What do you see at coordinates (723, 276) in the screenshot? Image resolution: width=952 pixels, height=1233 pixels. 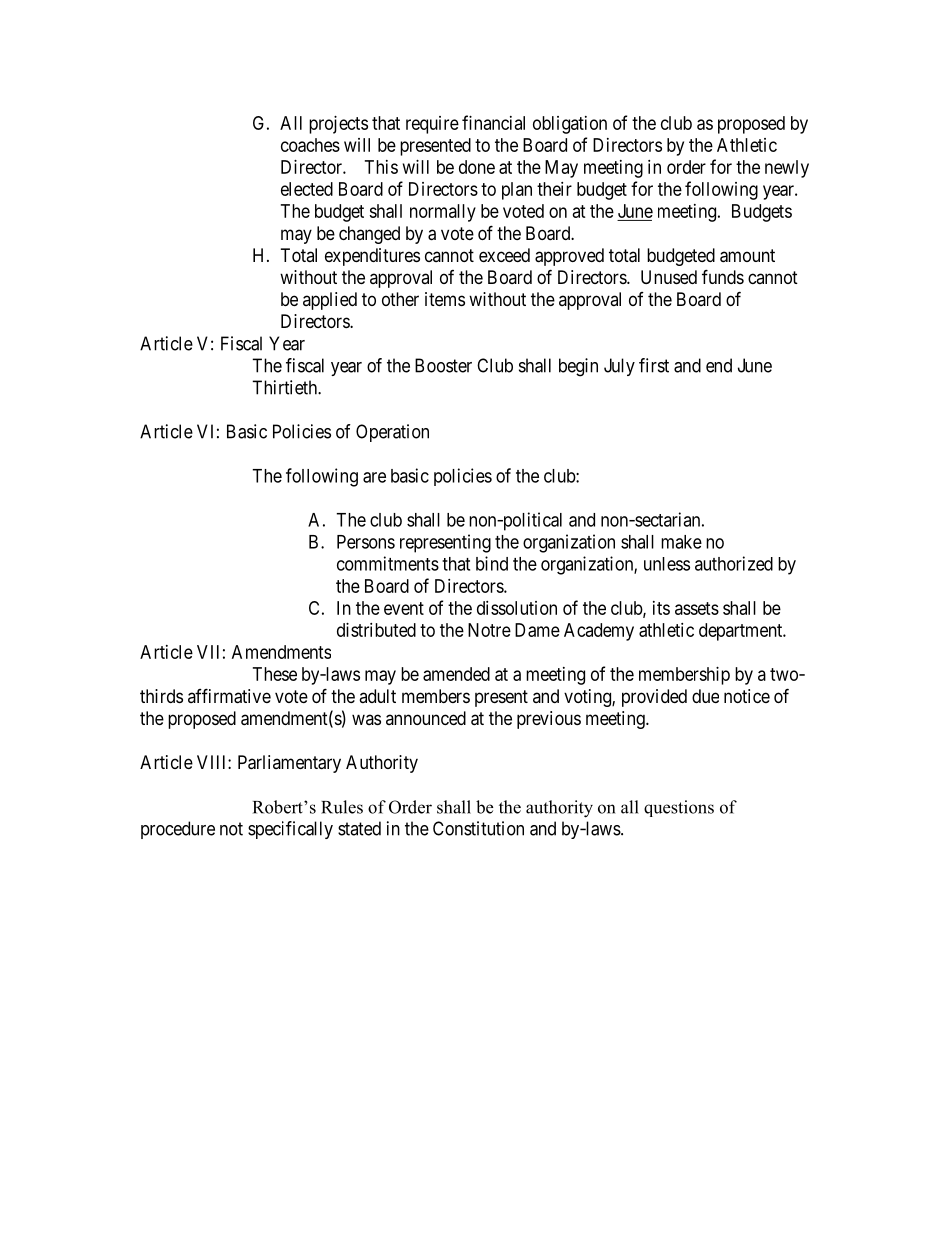 I see `funds` at bounding box center [723, 276].
